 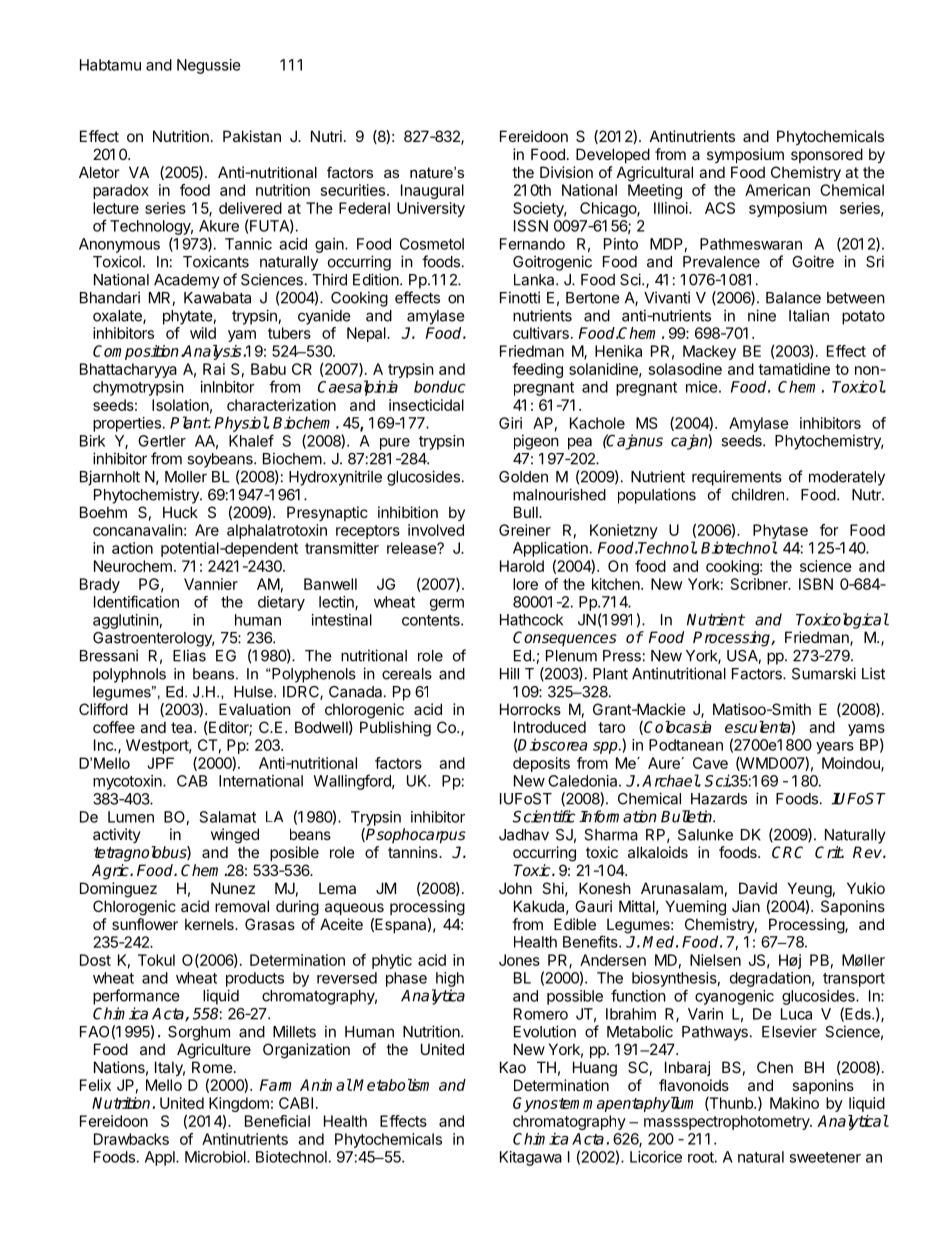 I want to click on Scribner, so click(x=760, y=584).
